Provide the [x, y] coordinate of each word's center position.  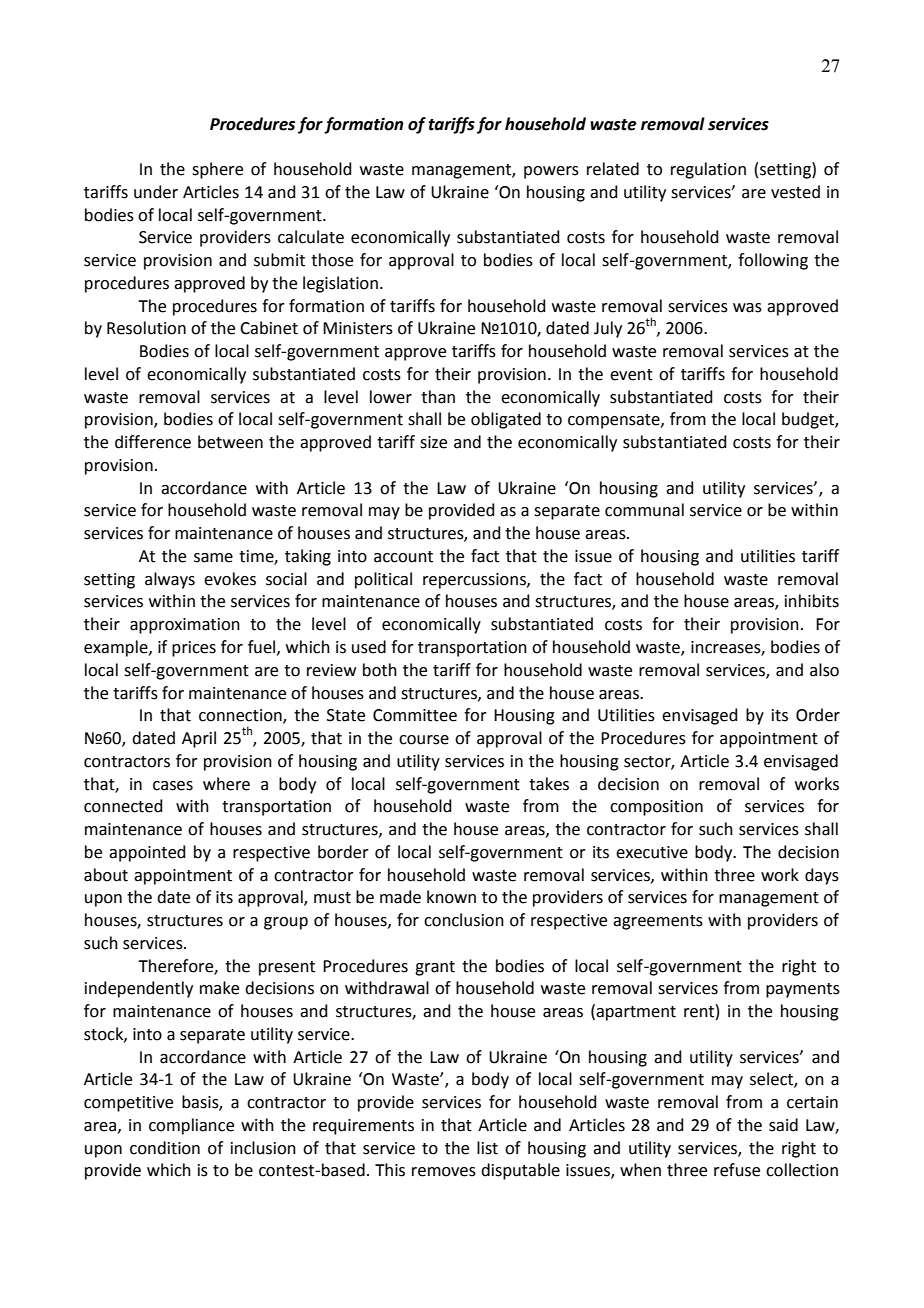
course [424, 740]
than [438, 397]
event [631, 375]
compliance [191, 1126]
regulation [708, 170]
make [219, 988]
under [156, 192]
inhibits [812, 601]
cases [173, 786]
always [170, 580]
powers [551, 172]
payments [803, 990]
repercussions [475, 581]
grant [435, 968]
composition [656, 808]
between [230, 442]
